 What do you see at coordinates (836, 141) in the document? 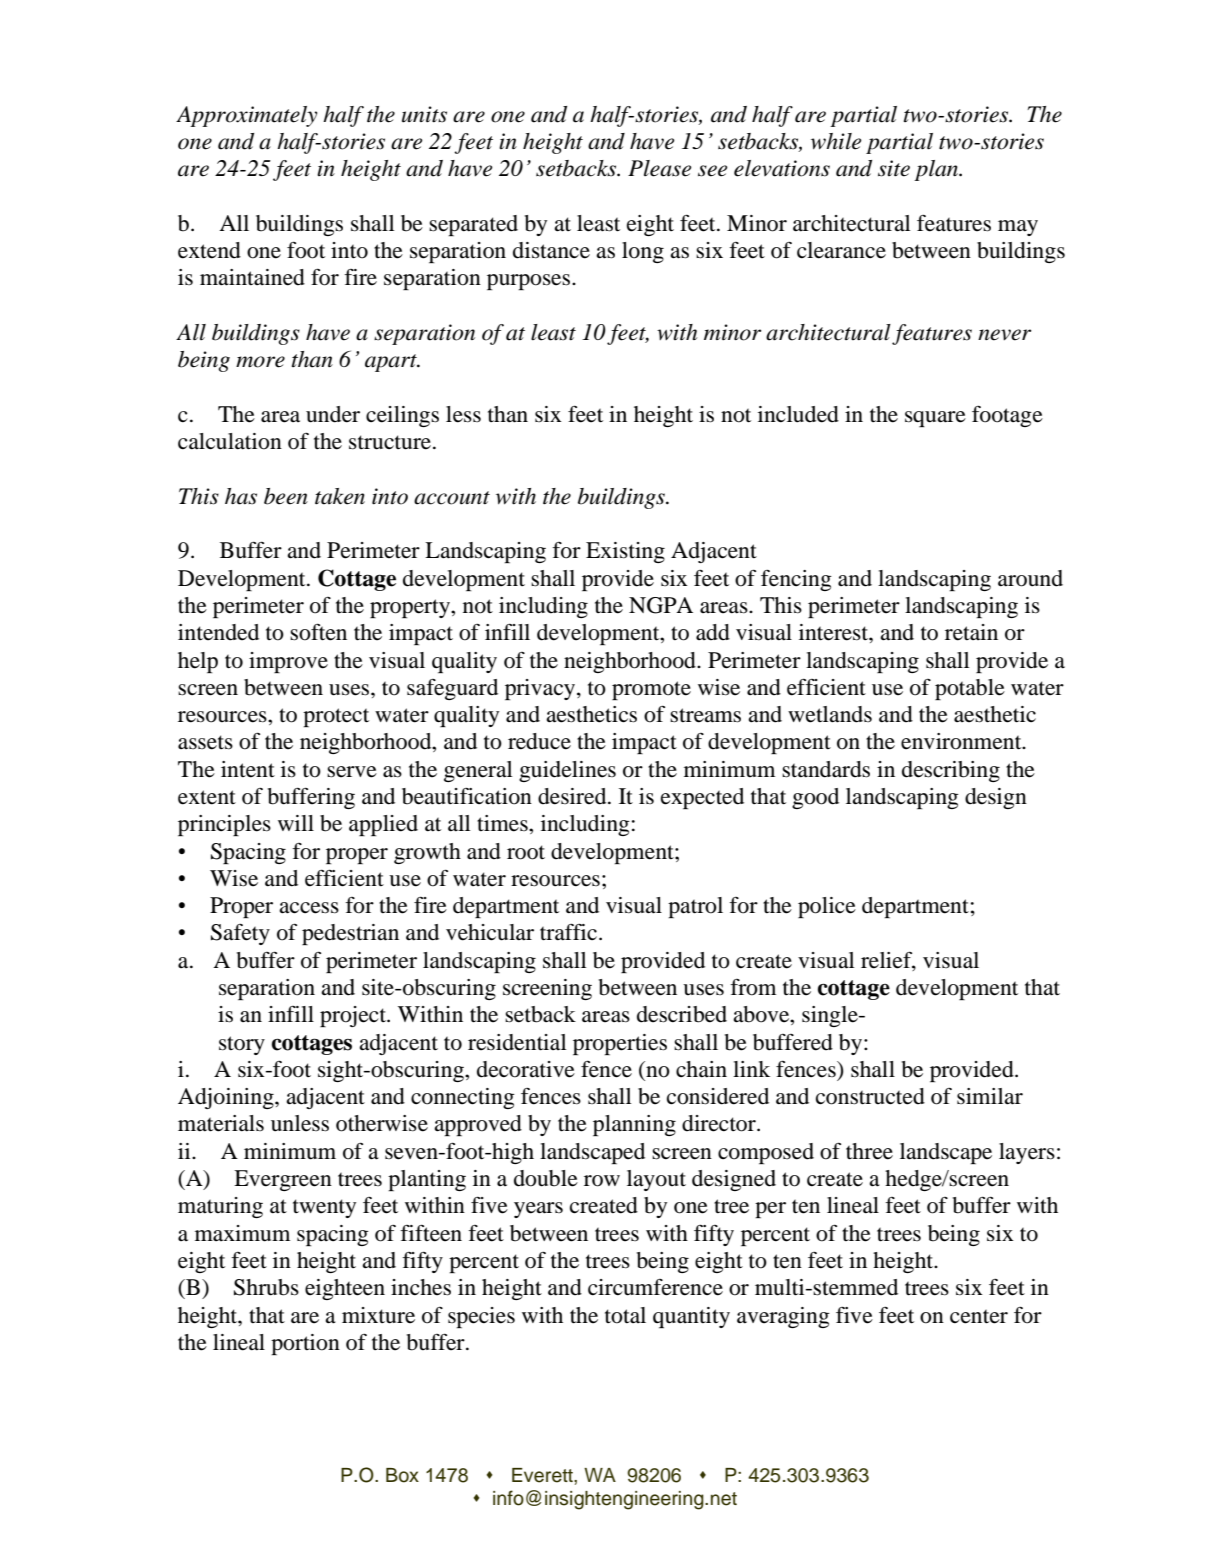
I see `while` at bounding box center [836, 141].
